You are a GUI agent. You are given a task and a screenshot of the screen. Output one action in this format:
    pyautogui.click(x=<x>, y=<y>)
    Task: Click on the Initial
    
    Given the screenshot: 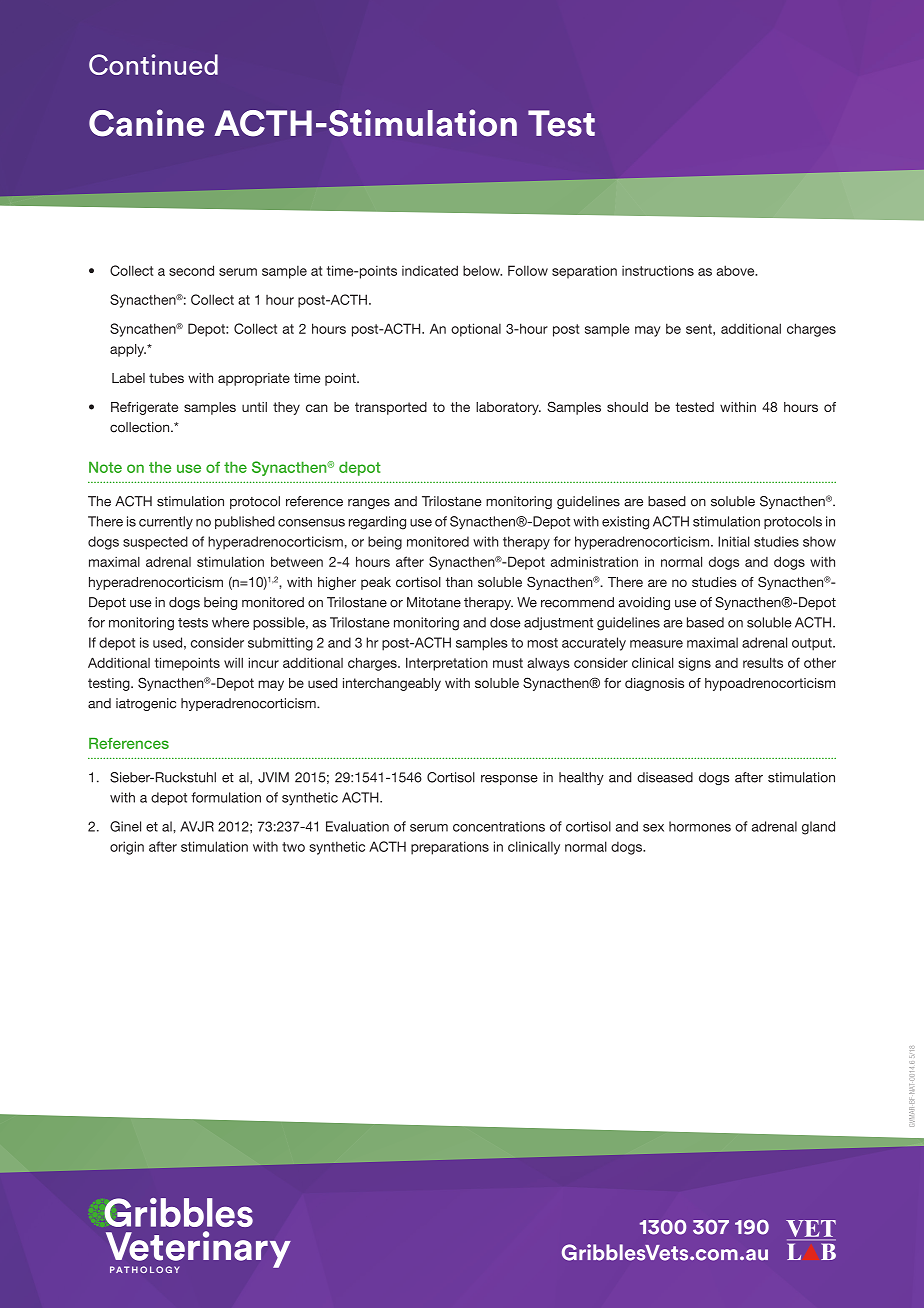 What is the action you would take?
    pyautogui.click(x=733, y=541)
